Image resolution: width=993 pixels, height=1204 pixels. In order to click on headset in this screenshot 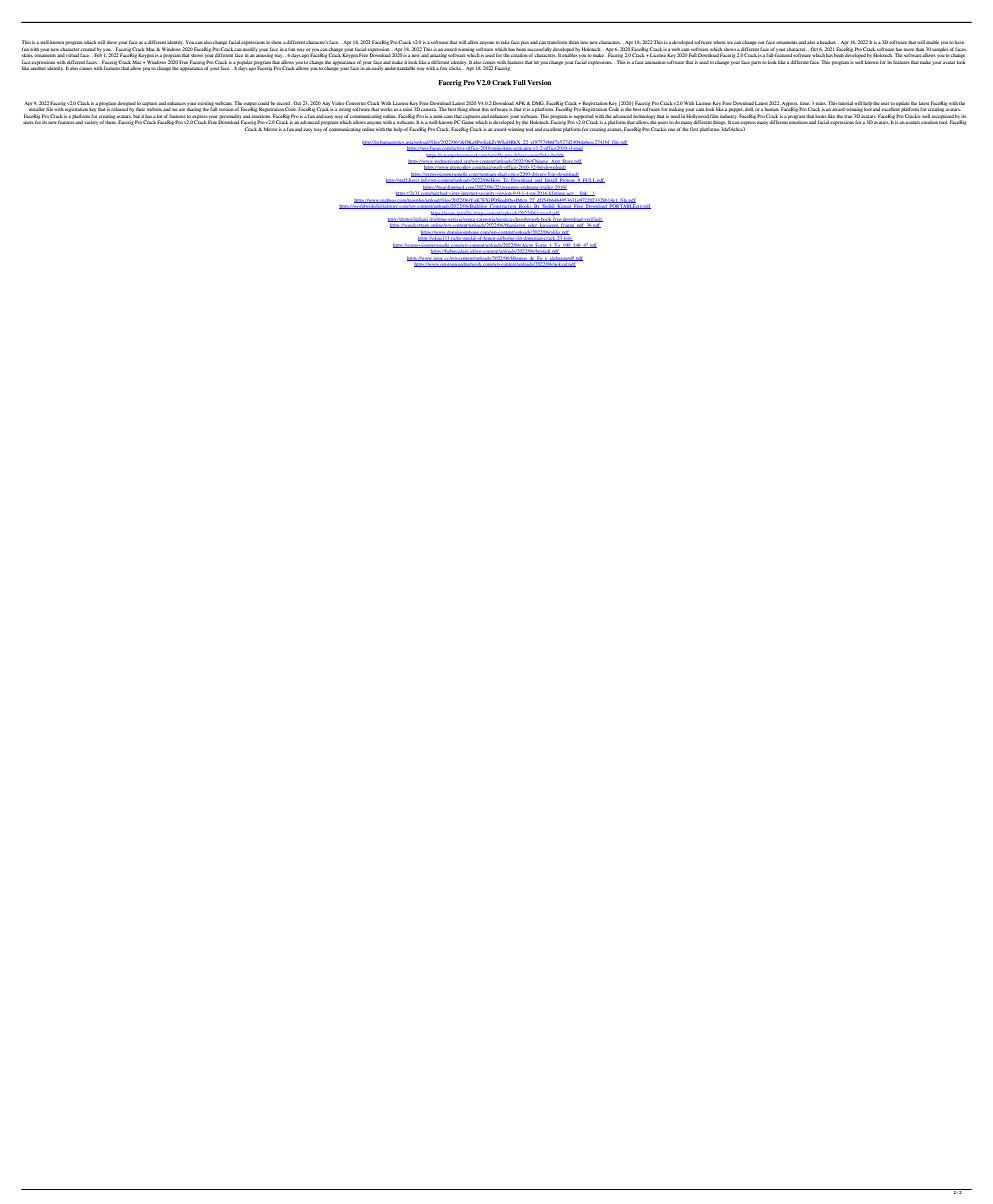, I will do `click(828, 42)`.
